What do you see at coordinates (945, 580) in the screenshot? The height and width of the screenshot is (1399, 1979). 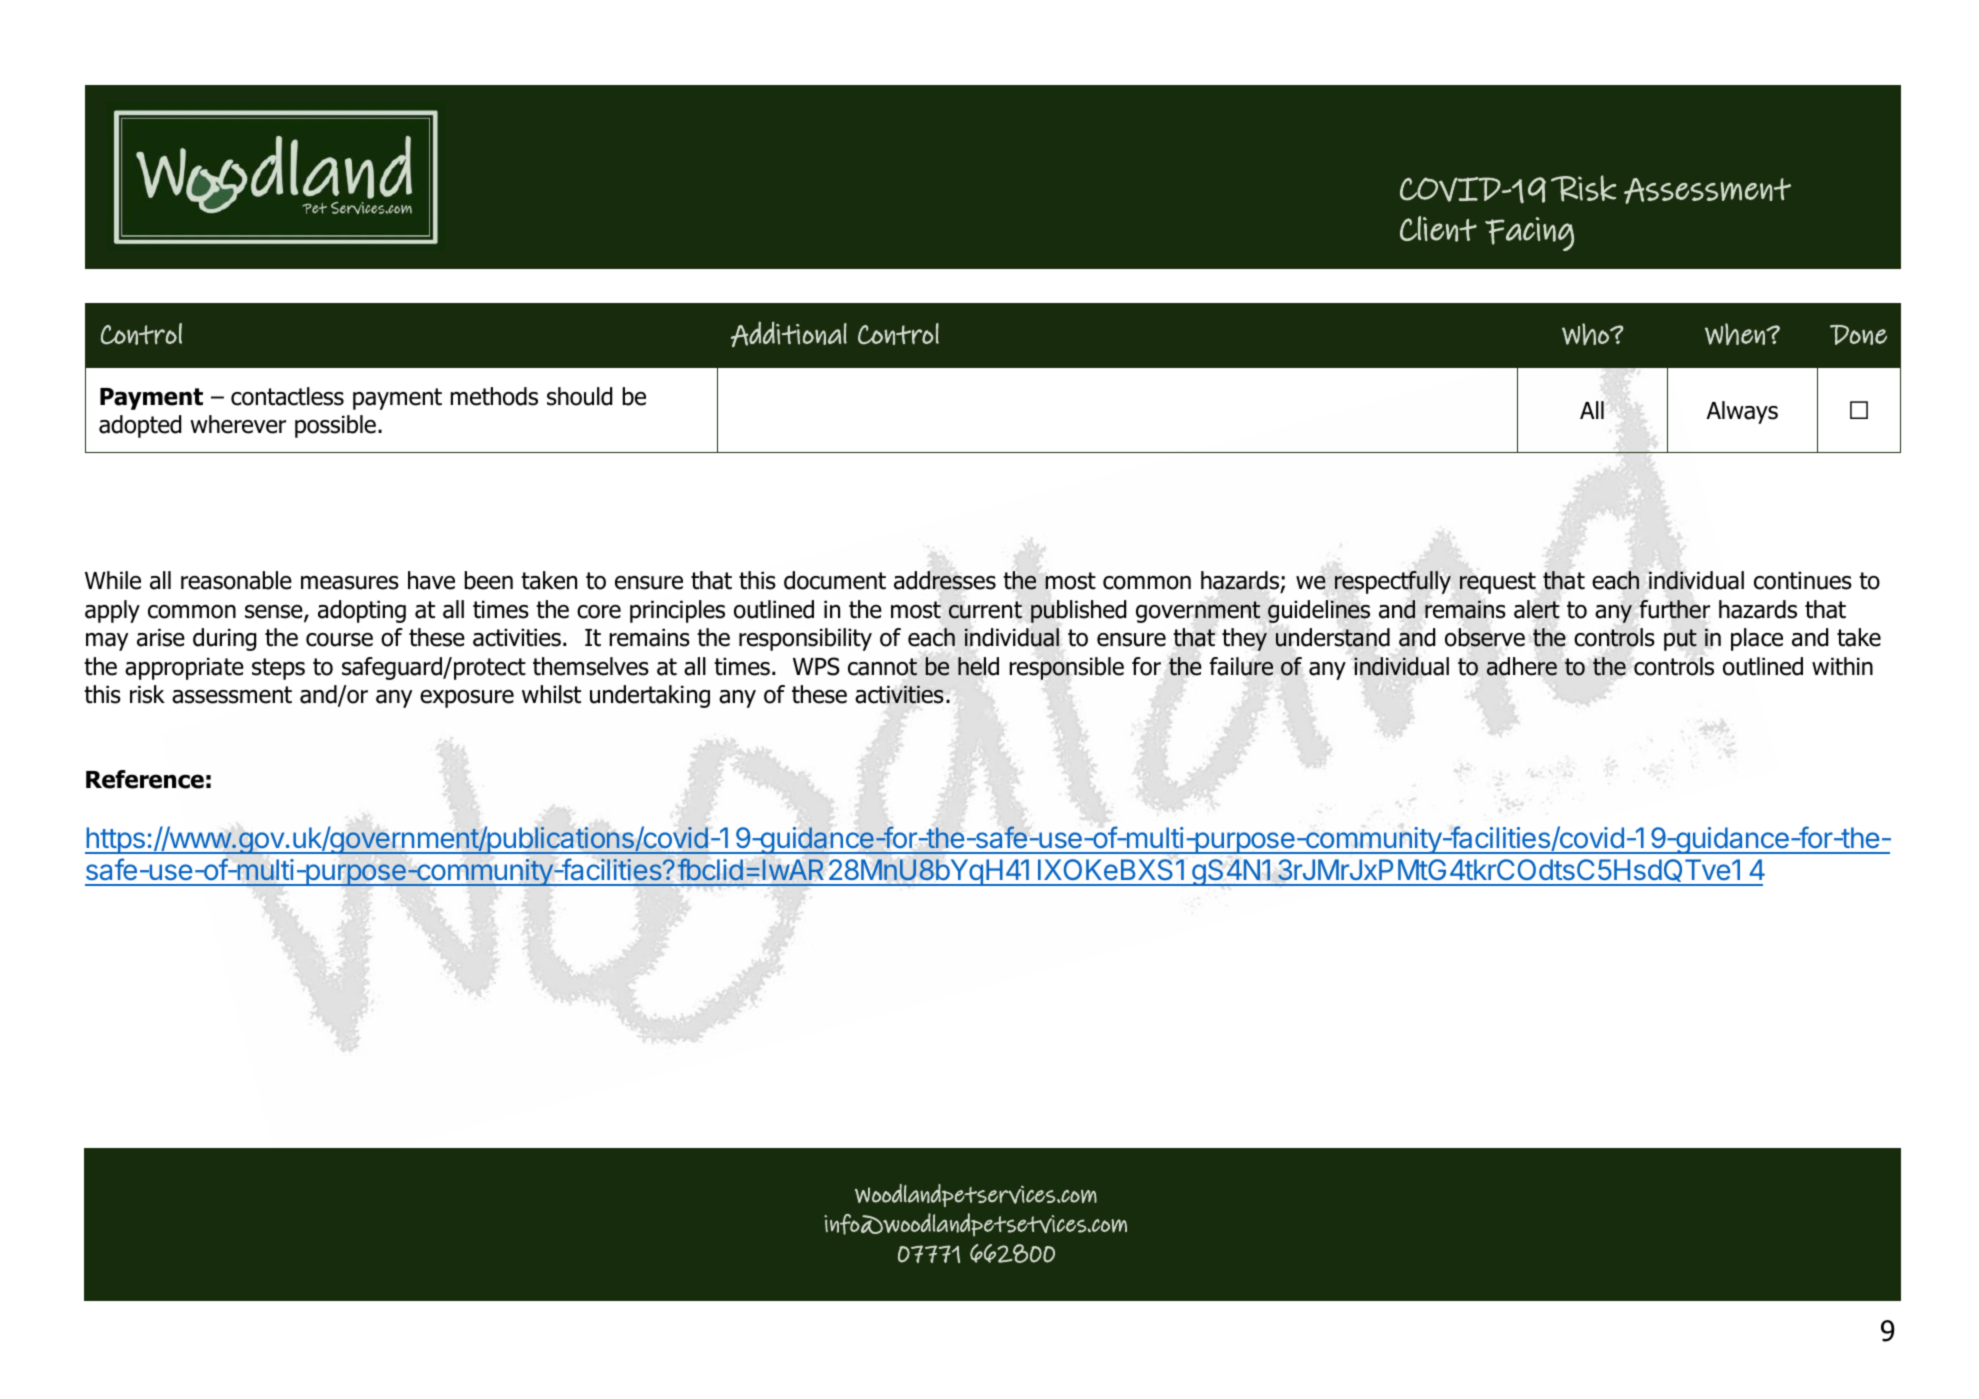 I see `addresses` at bounding box center [945, 580].
